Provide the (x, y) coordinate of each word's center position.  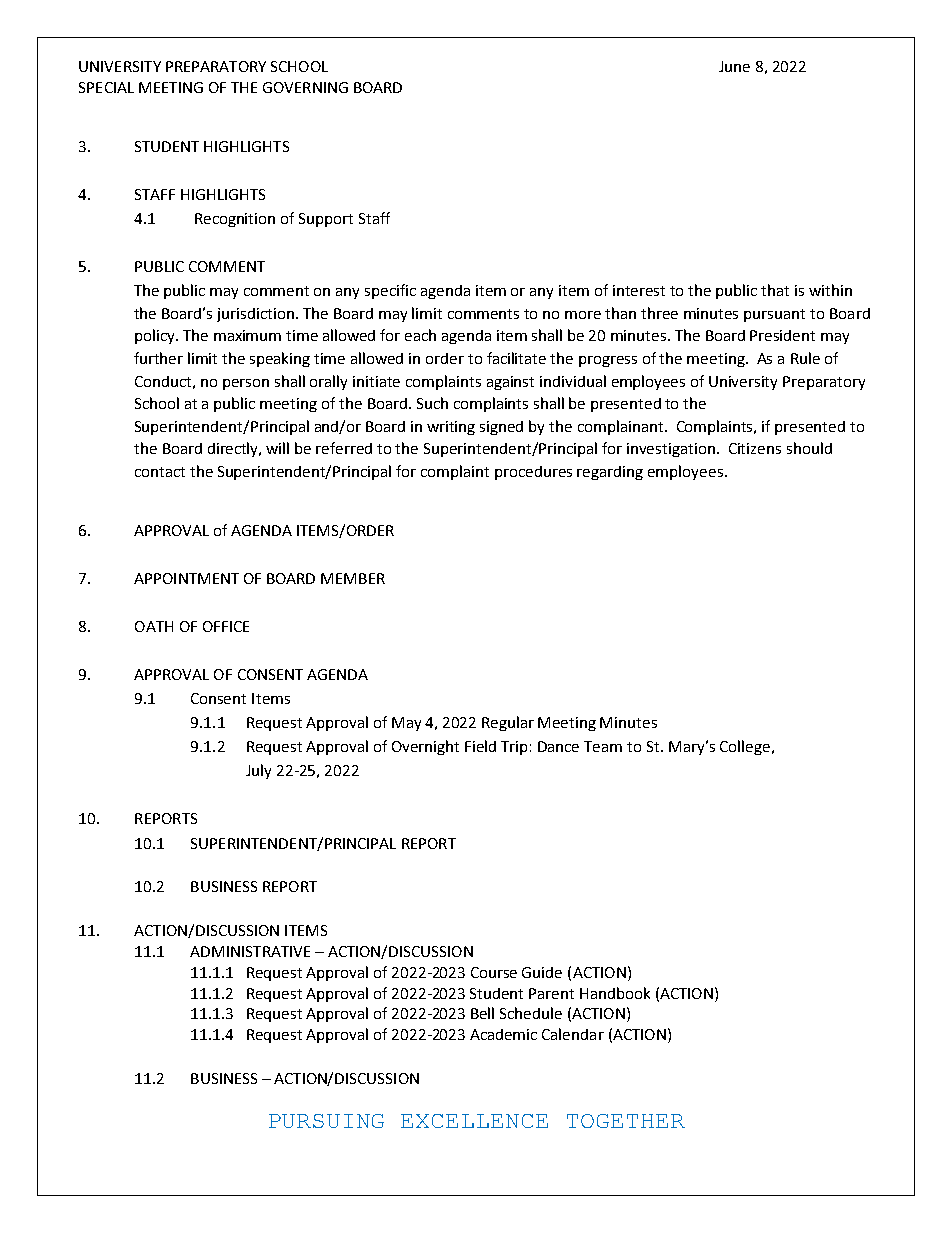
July (258, 771)
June (734, 66)
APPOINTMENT (186, 578)
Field (480, 746)
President (782, 335)
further (158, 358)
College (745, 747)
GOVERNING (305, 87)
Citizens (755, 448)
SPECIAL (106, 87)
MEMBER (353, 578)
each (420, 335)
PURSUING (326, 1121)
